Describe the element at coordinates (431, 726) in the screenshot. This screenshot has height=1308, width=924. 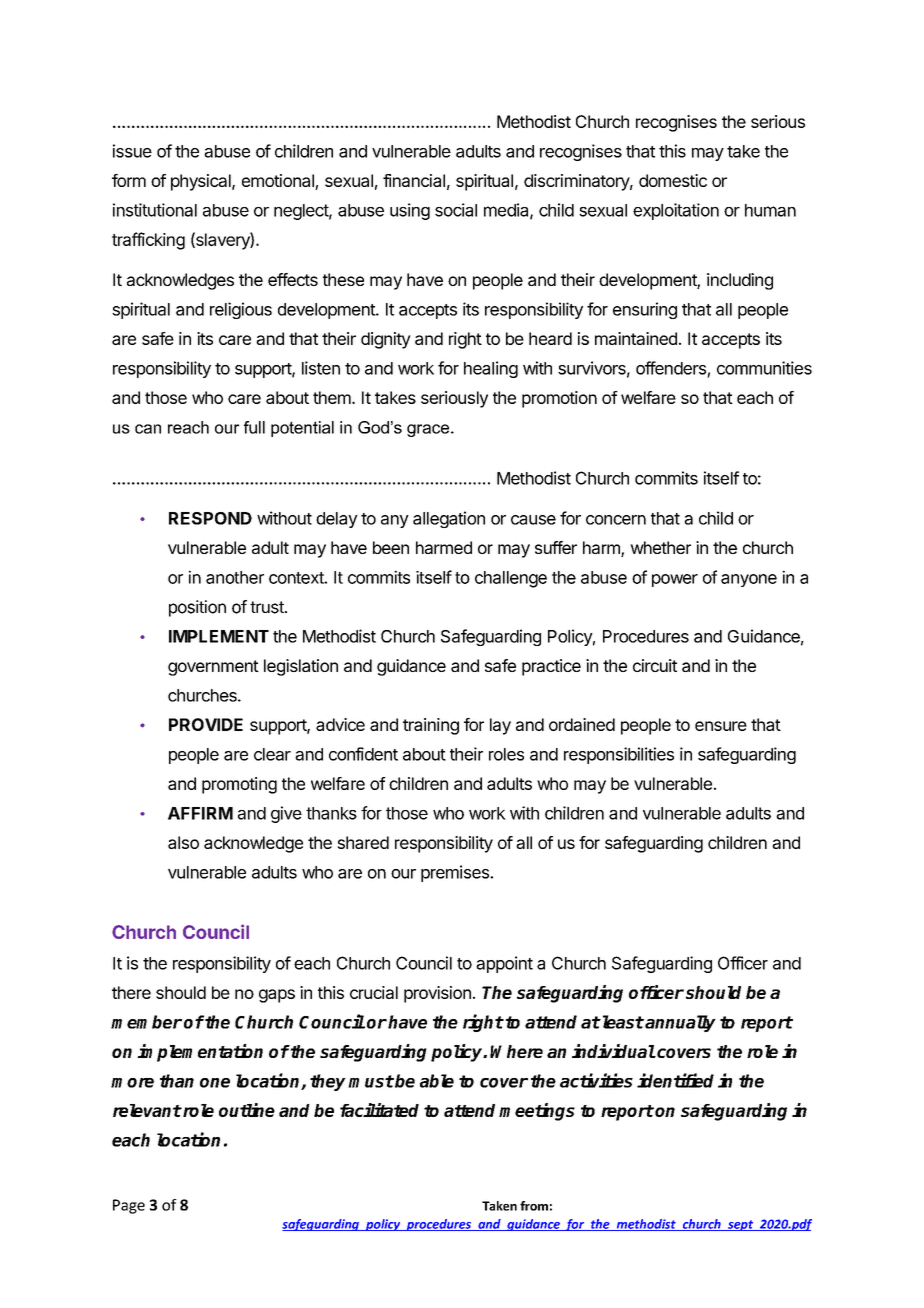
I see `training` at that location.
